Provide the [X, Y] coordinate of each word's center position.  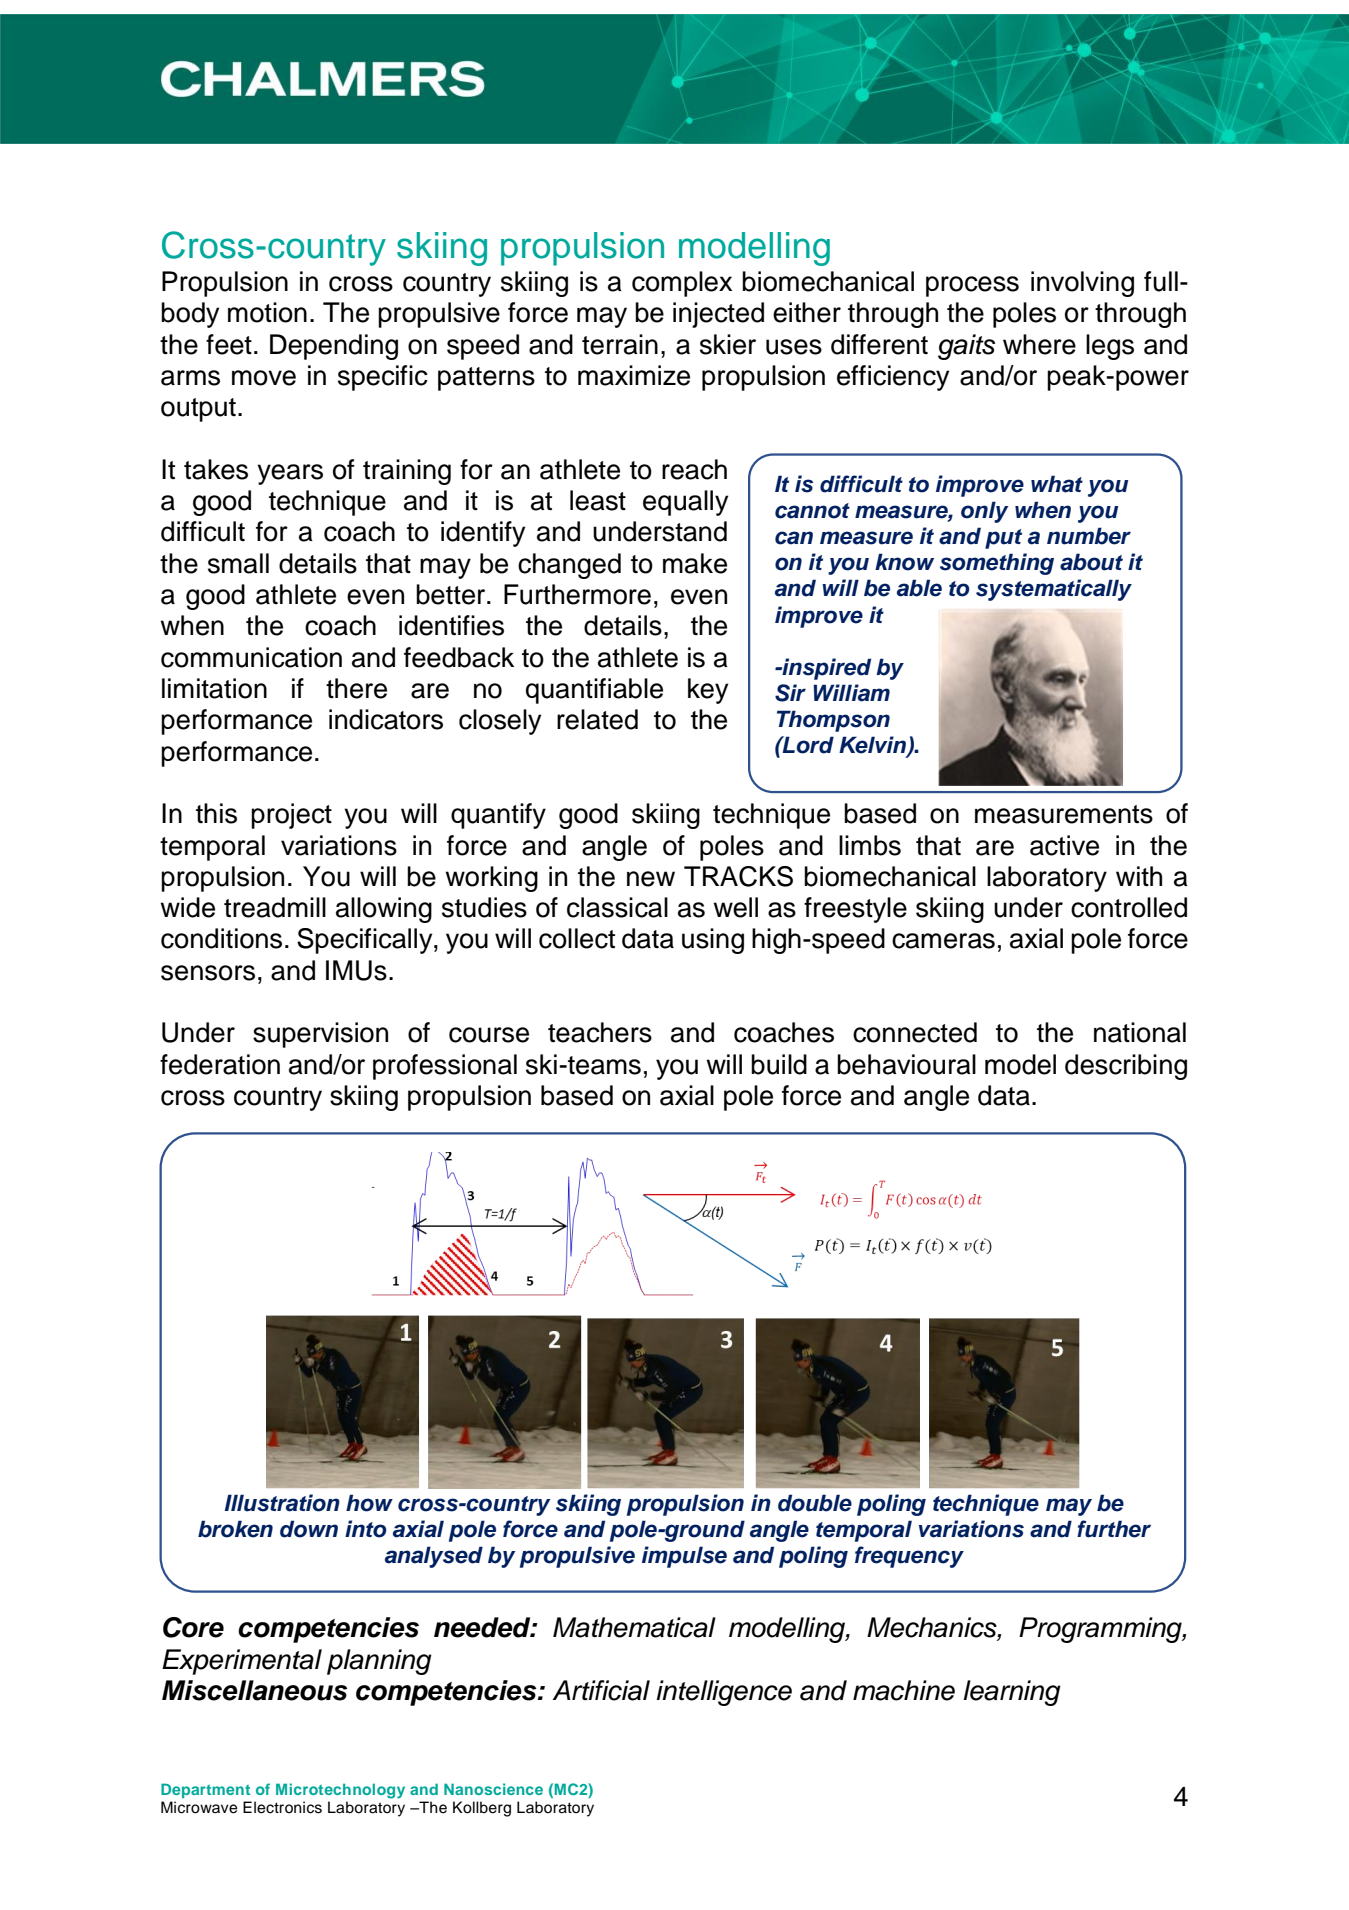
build [779, 1064]
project [291, 816]
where [1039, 344]
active [1064, 845]
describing [1126, 1067]
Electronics [282, 1807]
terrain [620, 344]
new [651, 879]
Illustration [282, 1503]
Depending [334, 347]
